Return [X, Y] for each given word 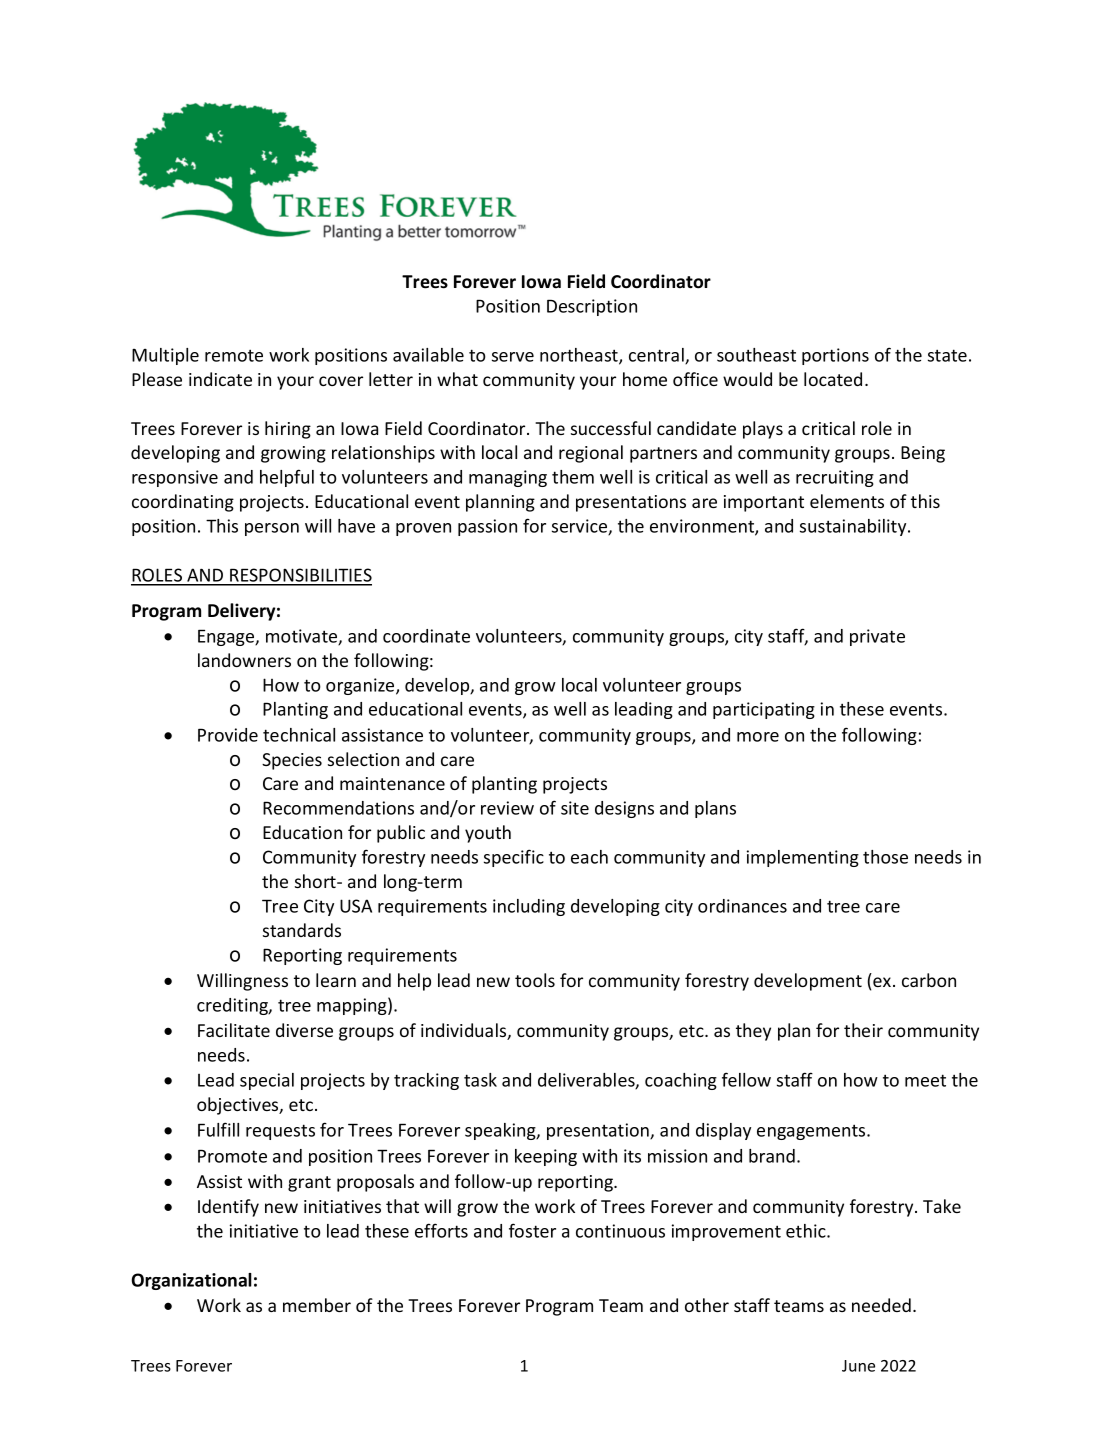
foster [532, 1230]
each [589, 857]
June [858, 1366]
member [317, 1305]
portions [835, 356]
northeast [580, 356]
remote [234, 355]
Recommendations [338, 808]
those [885, 857]
